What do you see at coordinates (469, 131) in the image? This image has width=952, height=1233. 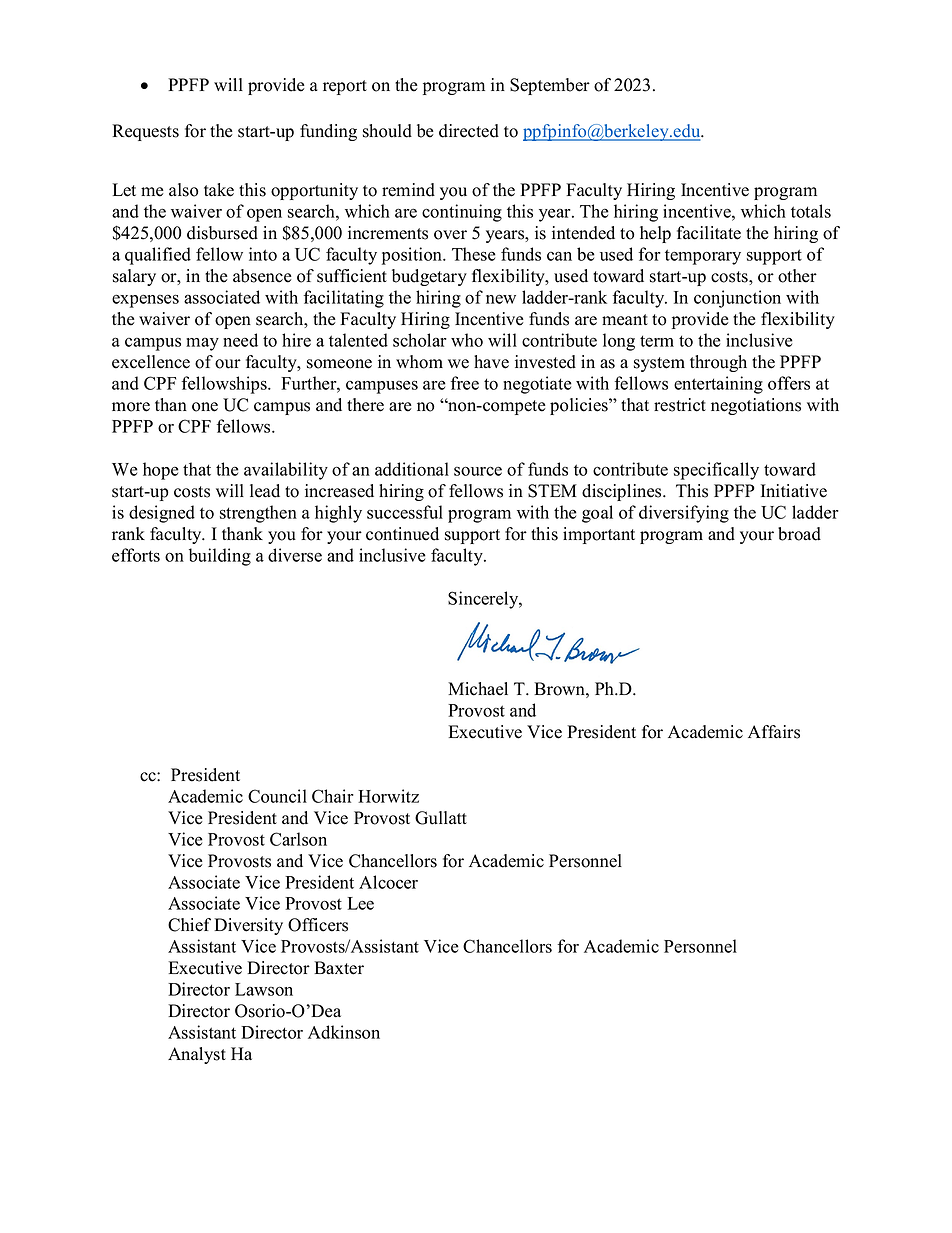 I see `directed` at bounding box center [469, 131].
